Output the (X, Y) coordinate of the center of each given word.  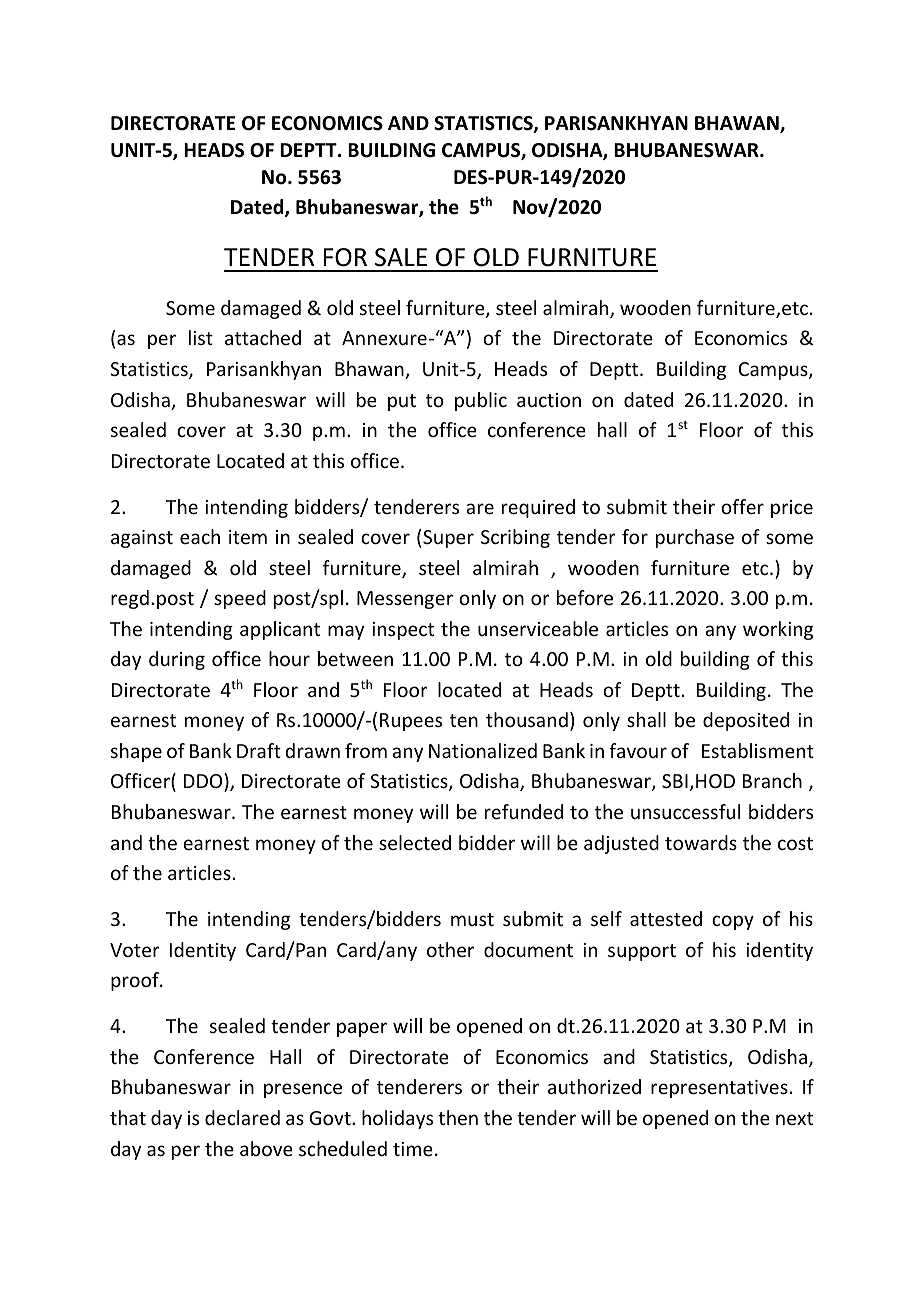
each (200, 536)
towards (701, 842)
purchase (695, 538)
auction (549, 400)
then (458, 1117)
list (201, 337)
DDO (204, 782)
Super (448, 539)
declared (242, 1117)
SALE (401, 257)
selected (415, 842)
